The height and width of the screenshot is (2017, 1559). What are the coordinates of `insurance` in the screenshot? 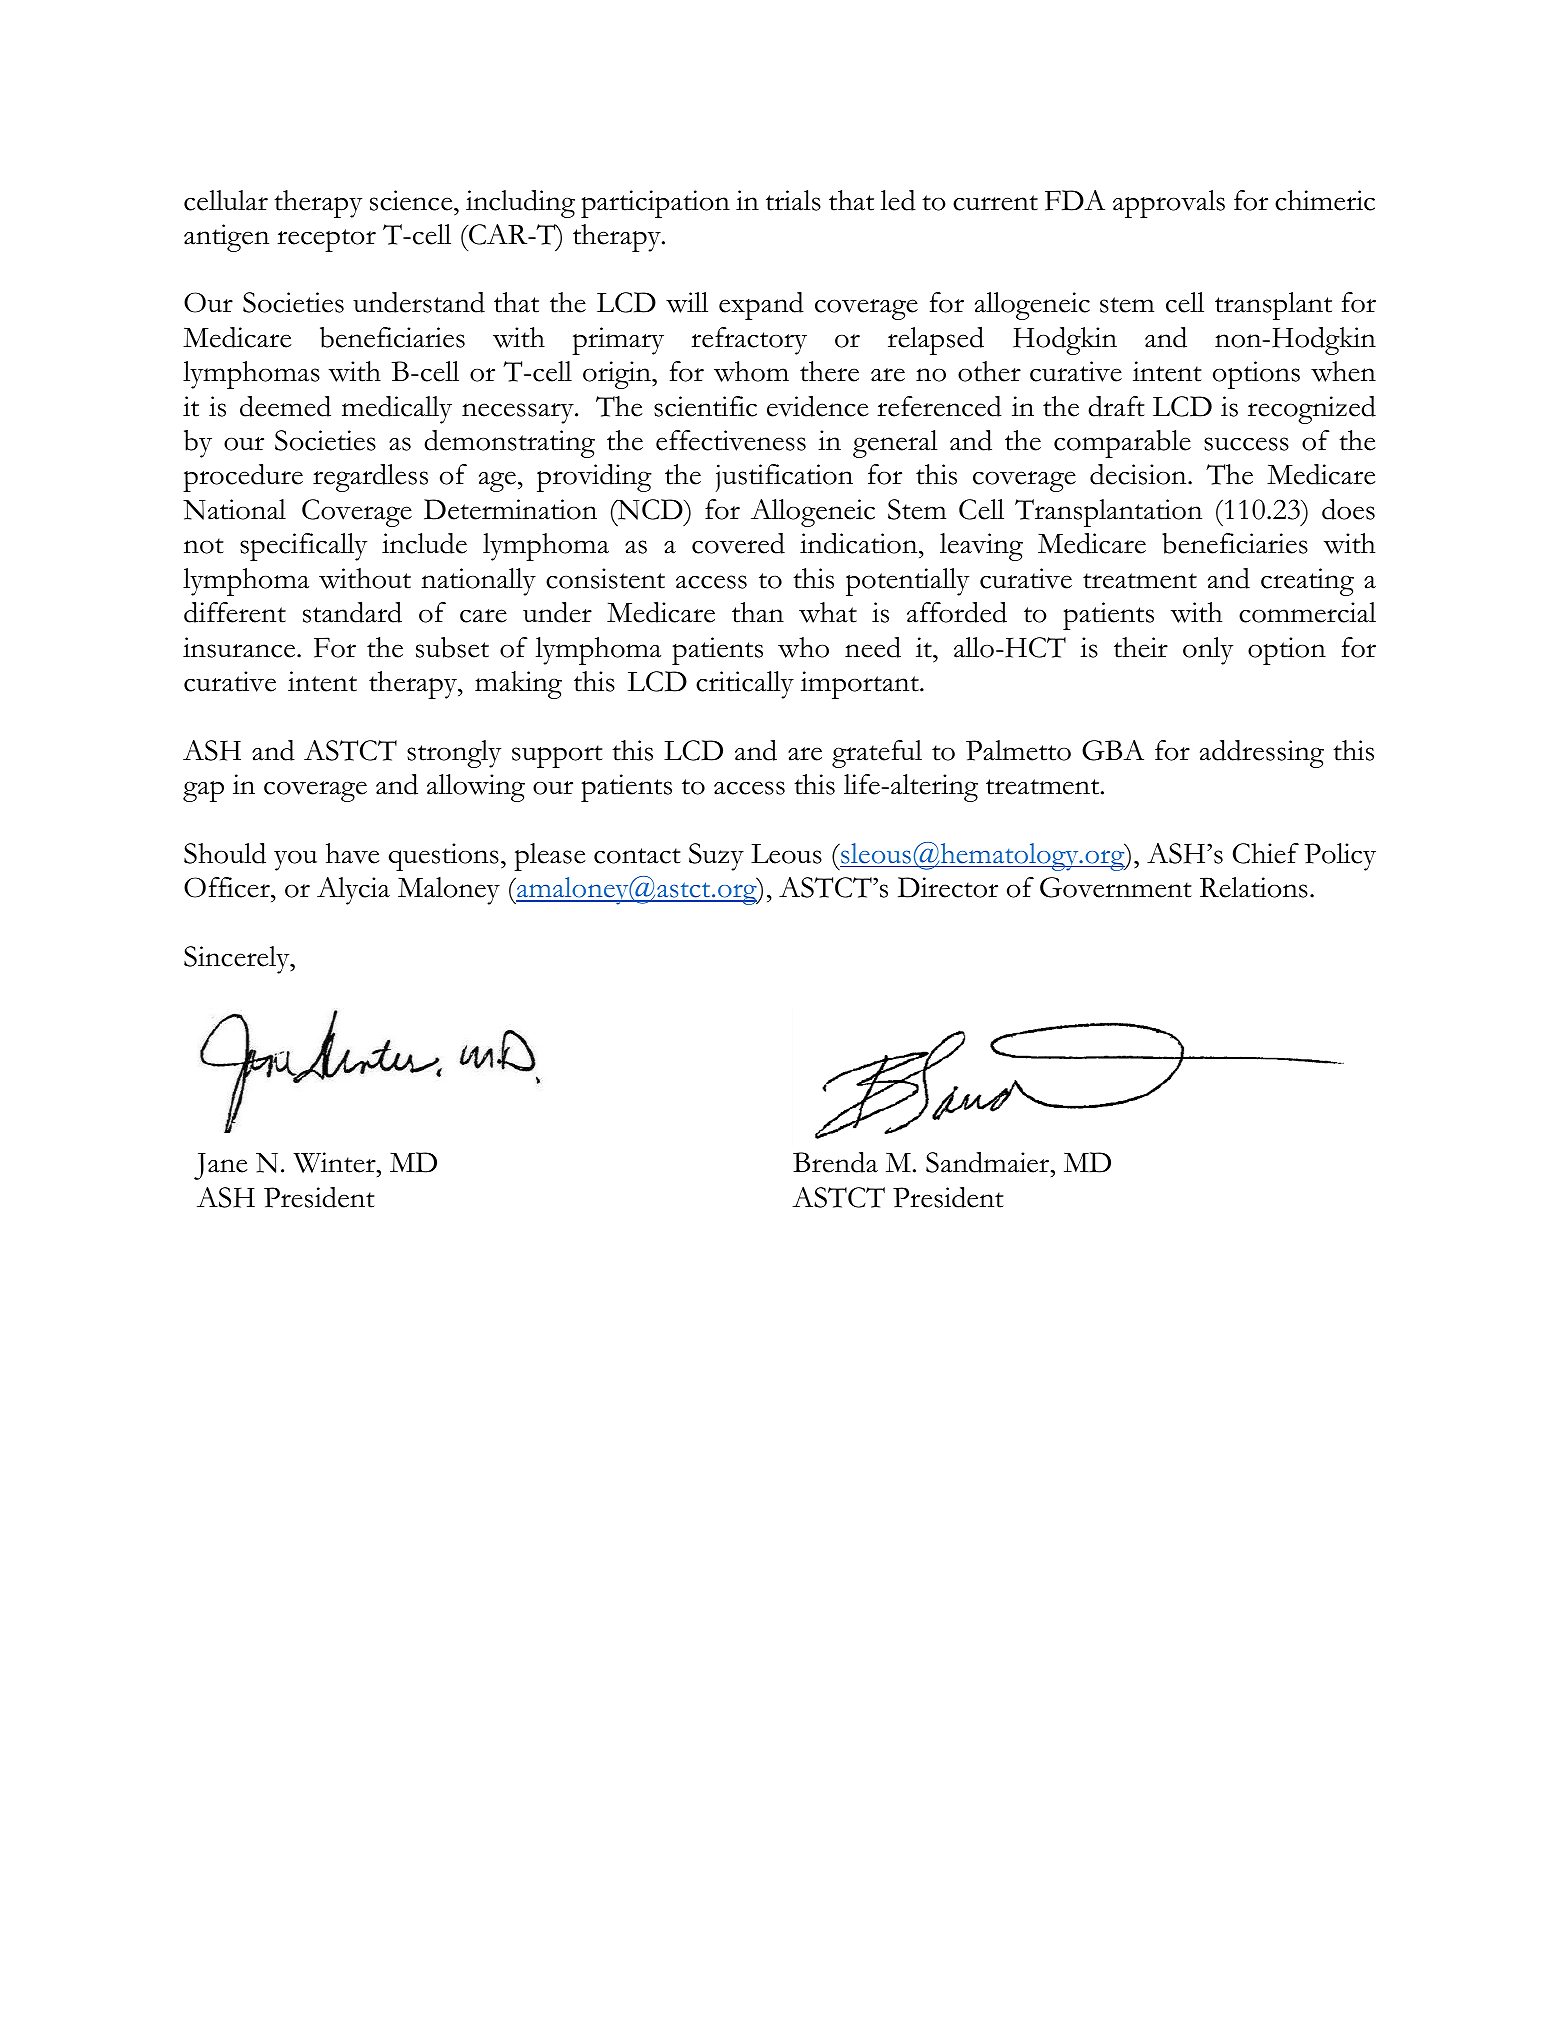 It's located at (240, 647).
